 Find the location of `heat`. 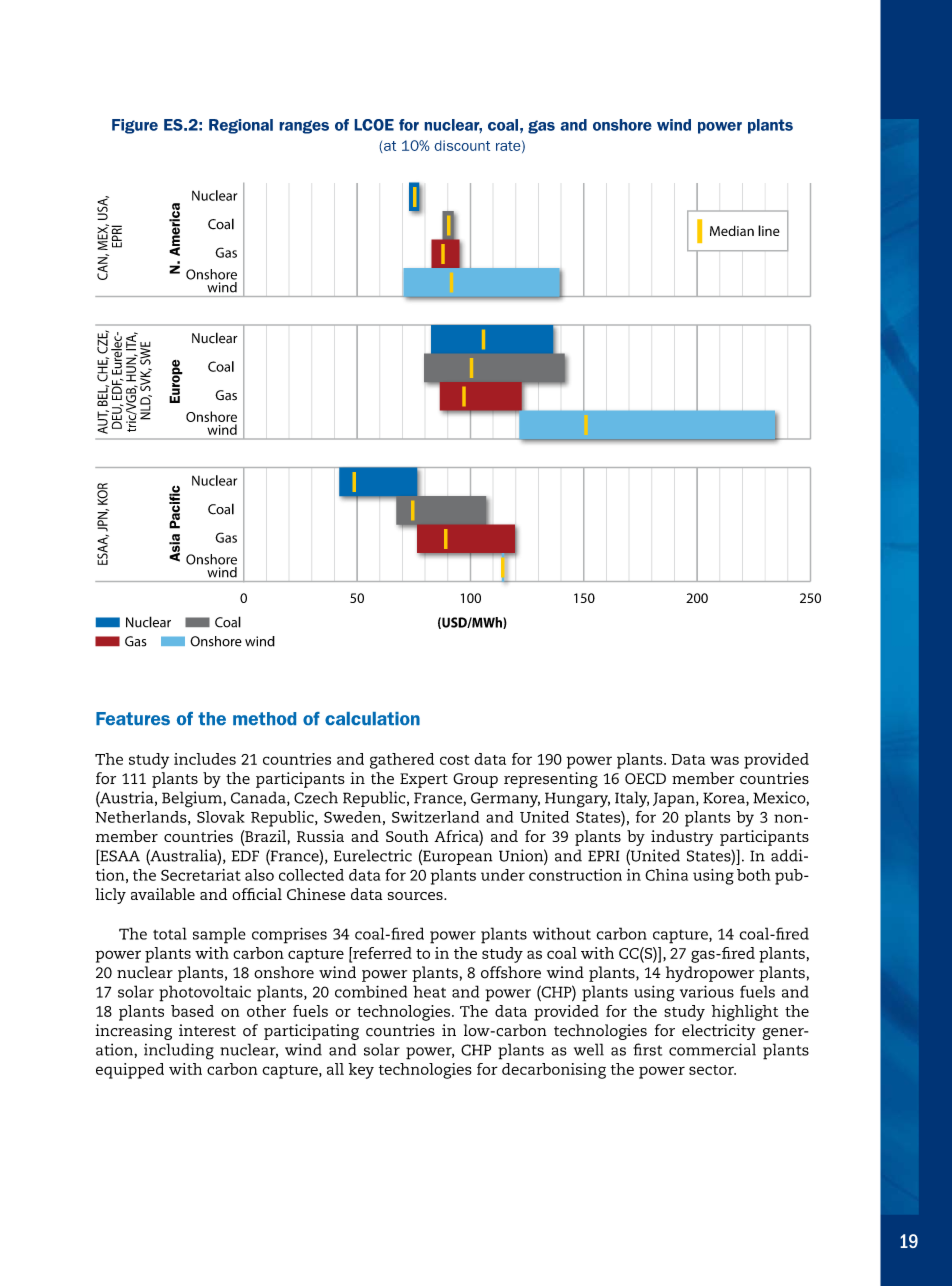

heat is located at coordinates (429, 991).
